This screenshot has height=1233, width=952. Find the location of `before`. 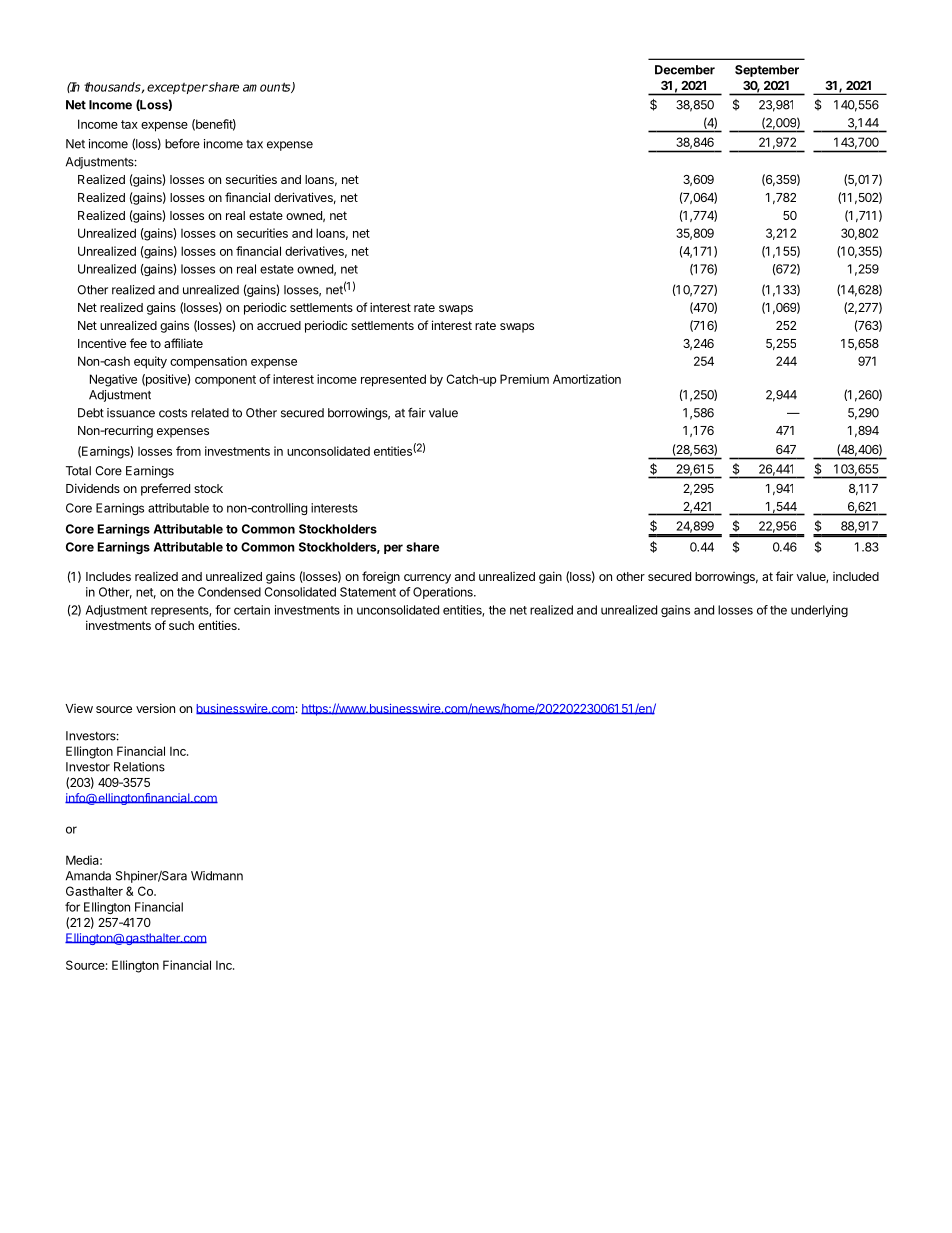

before is located at coordinates (182, 144).
